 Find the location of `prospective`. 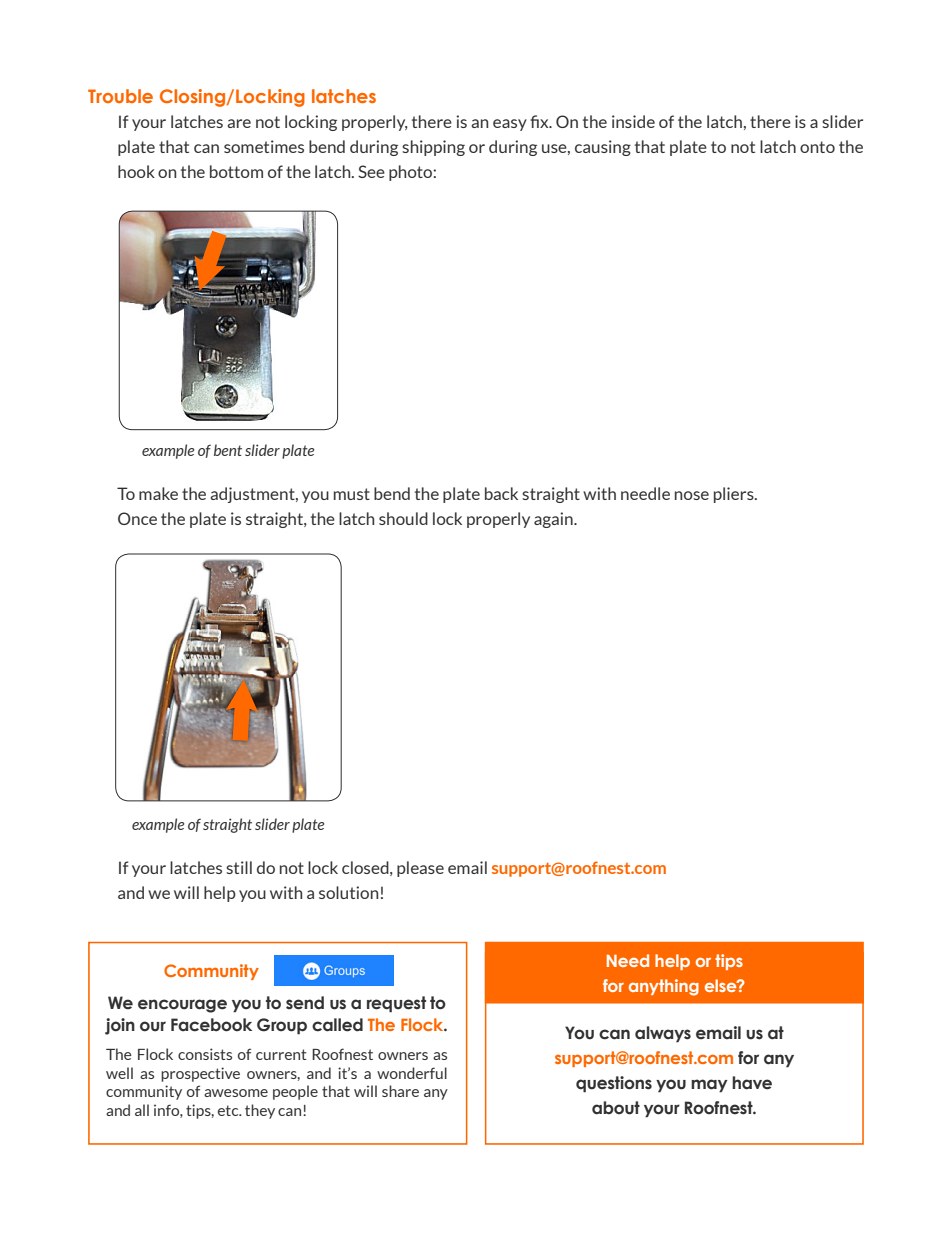

prospective is located at coordinates (200, 1074).
